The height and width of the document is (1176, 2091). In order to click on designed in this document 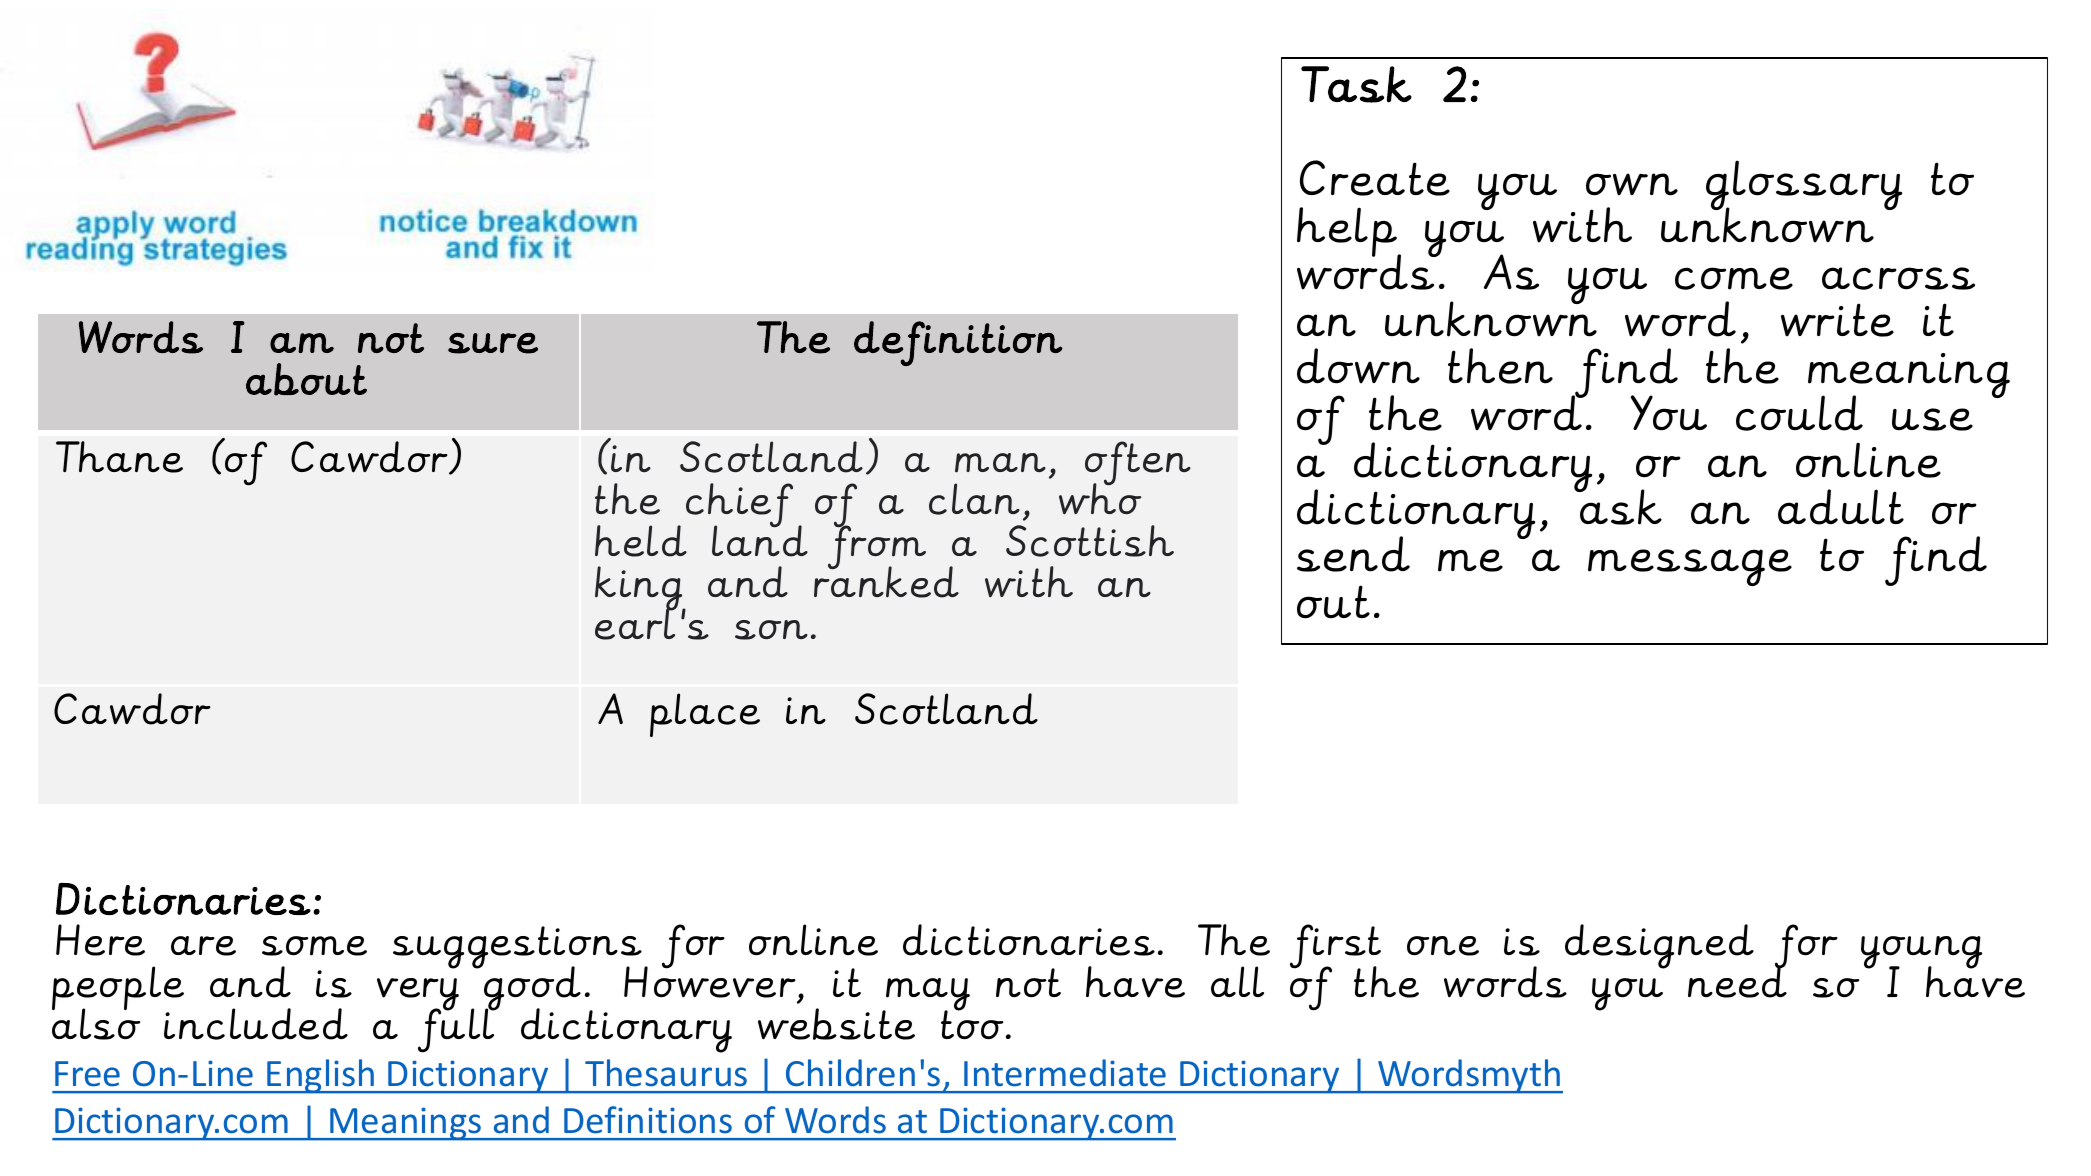, I will do `click(1659, 946)`.
